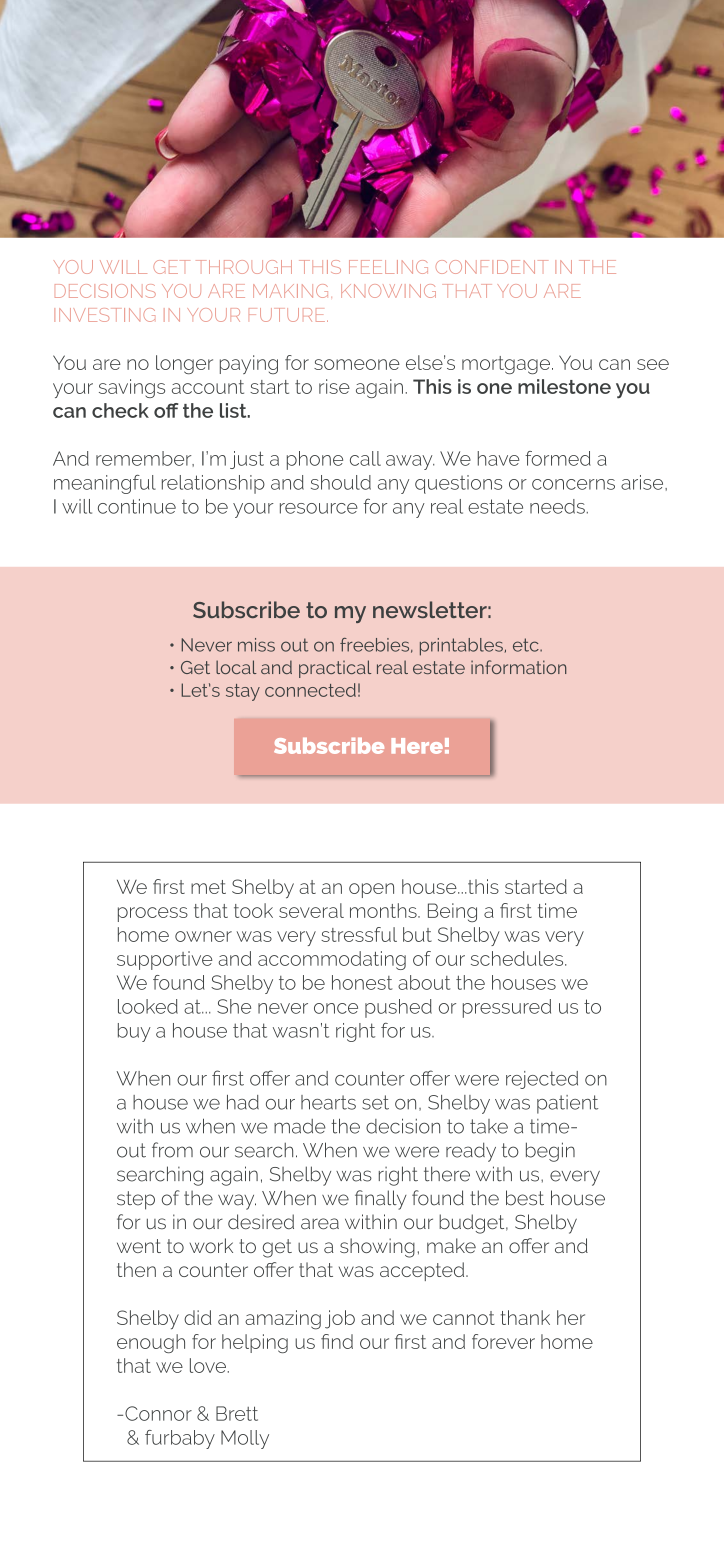 This screenshot has width=724, height=1568. Describe the element at coordinates (104, 315) in the screenshot. I see `INVESTING` at that location.
